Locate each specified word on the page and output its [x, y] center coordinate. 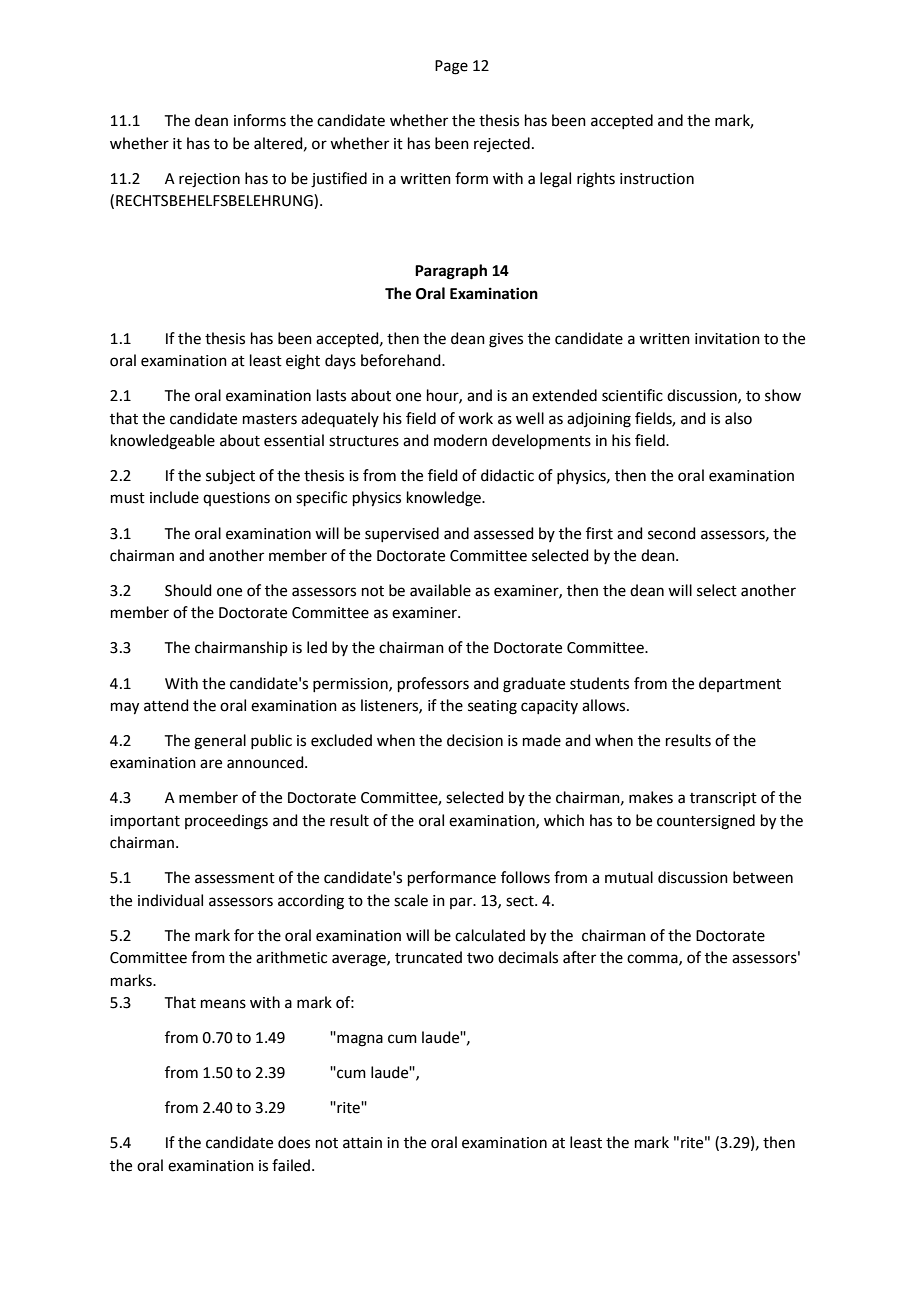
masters [270, 419]
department [740, 684]
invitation [727, 339]
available [440, 590]
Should [188, 590]
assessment [235, 878]
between [763, 877]
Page [451, 67]
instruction [657, 179]
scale [411, 900]
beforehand [402, 360]
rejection [209, 180]
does [294, 1142]
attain [362, 1143]
